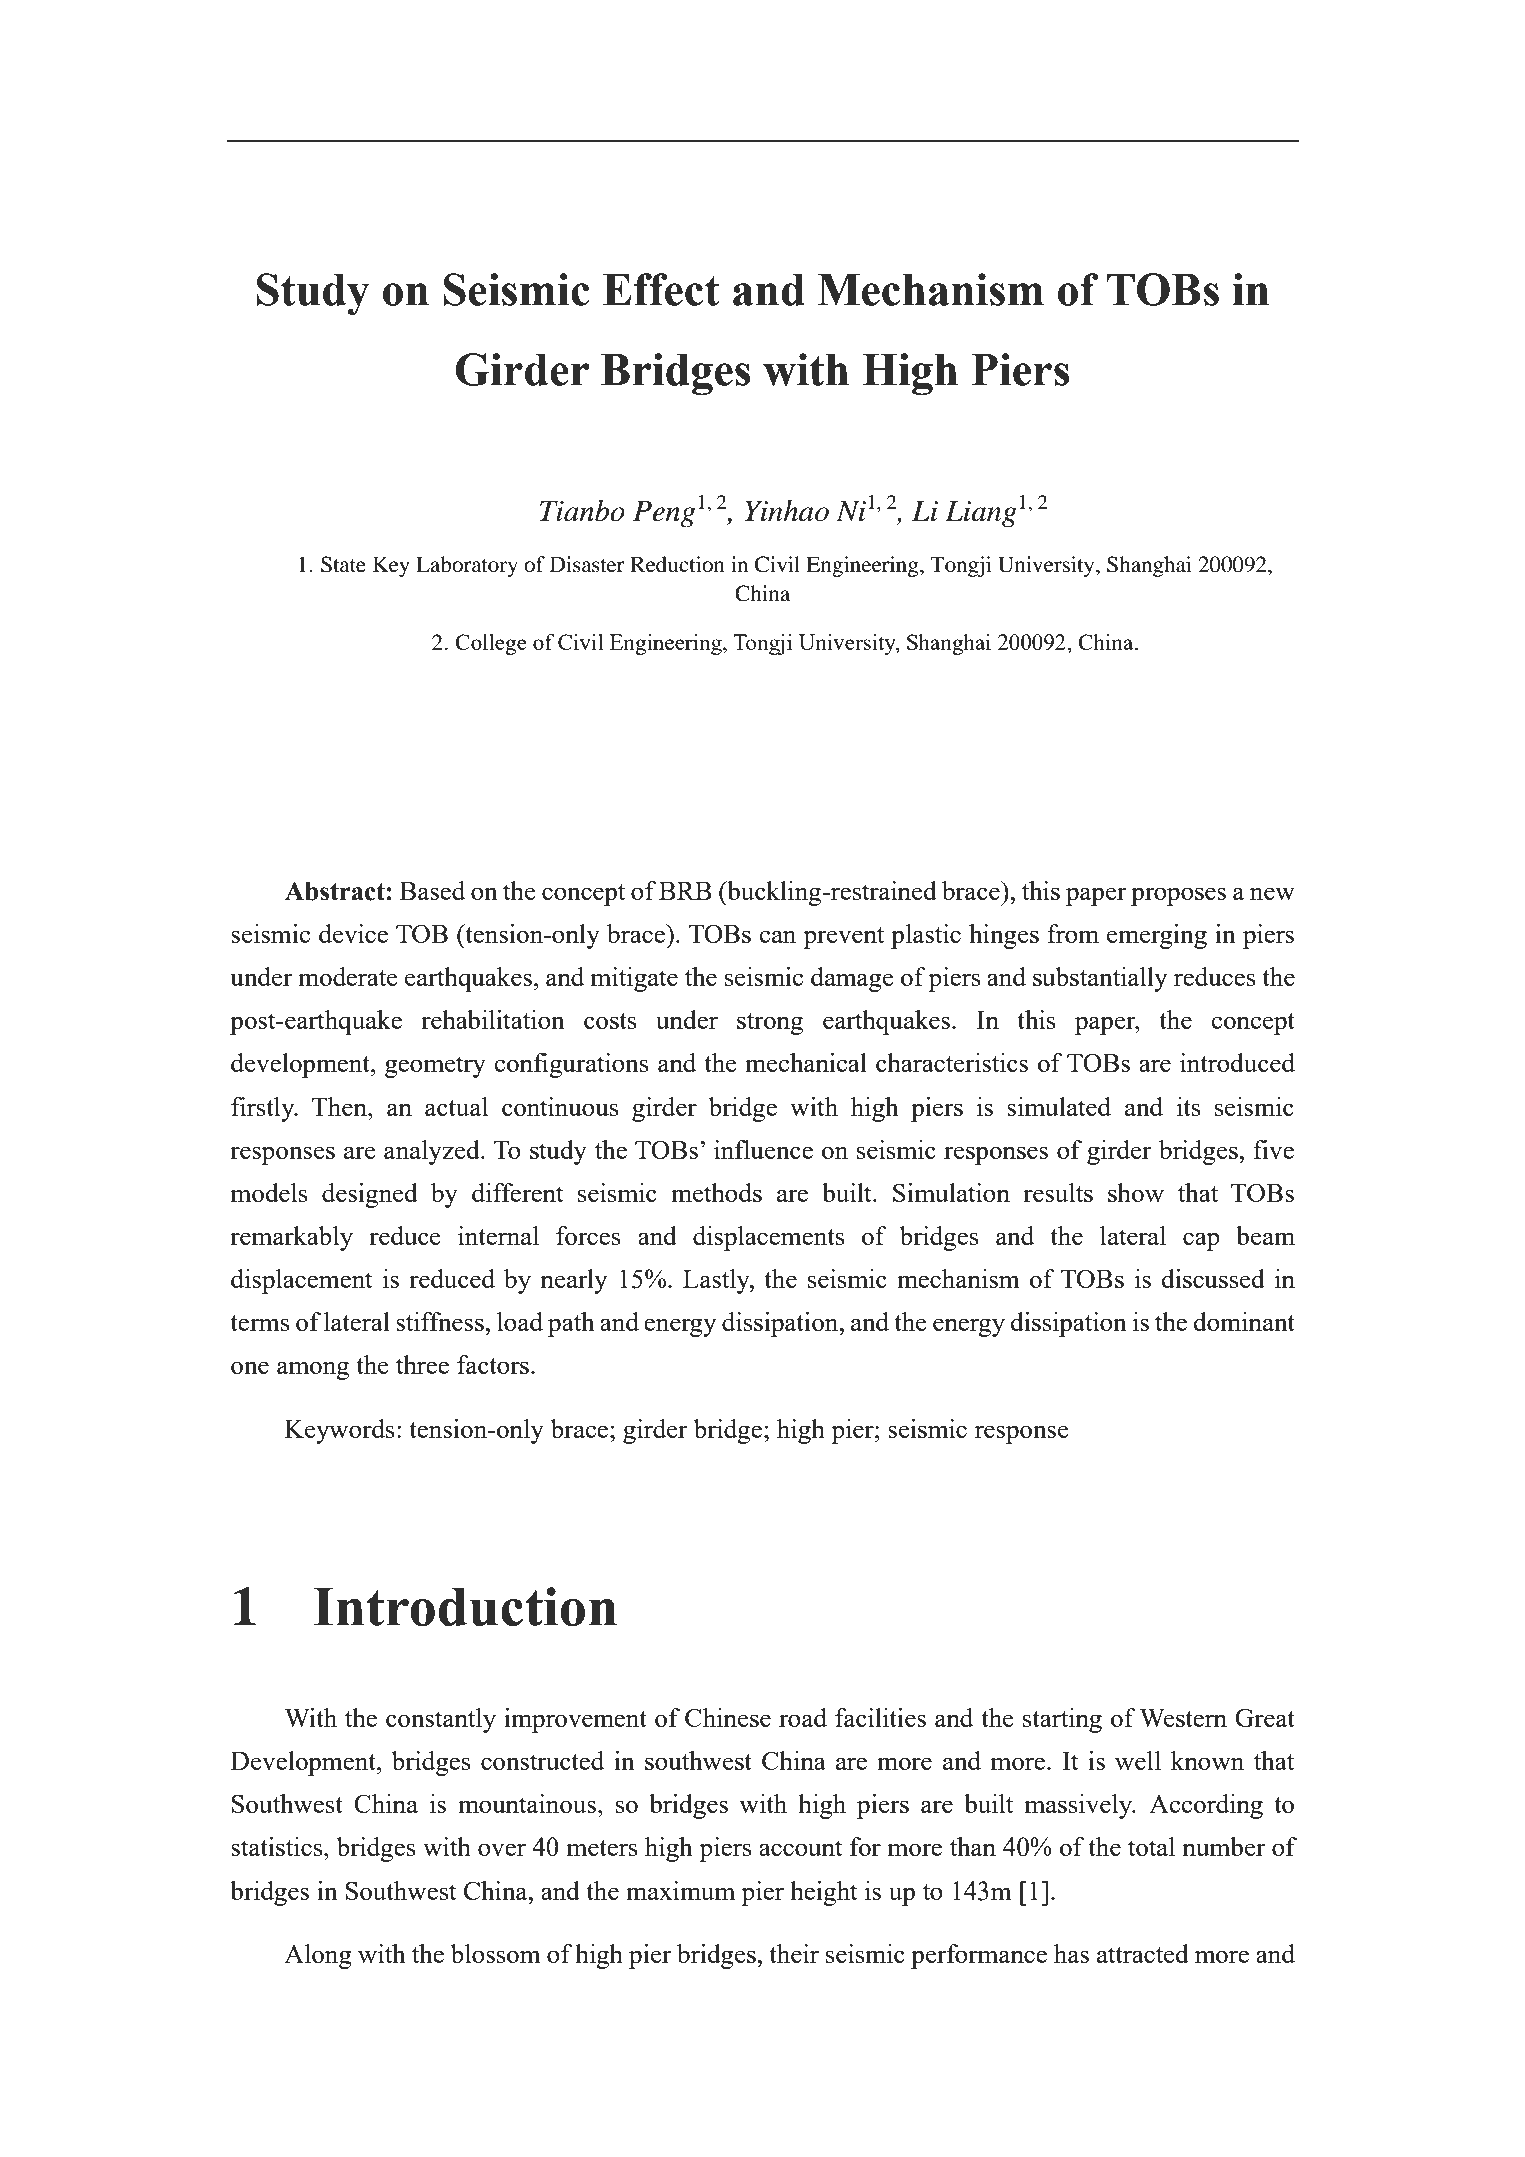 The width and height of the screenshot is (1525, 2157). Describe the element at coordinates (763, 1149) in the screenshot. I see `influence` at that location.
